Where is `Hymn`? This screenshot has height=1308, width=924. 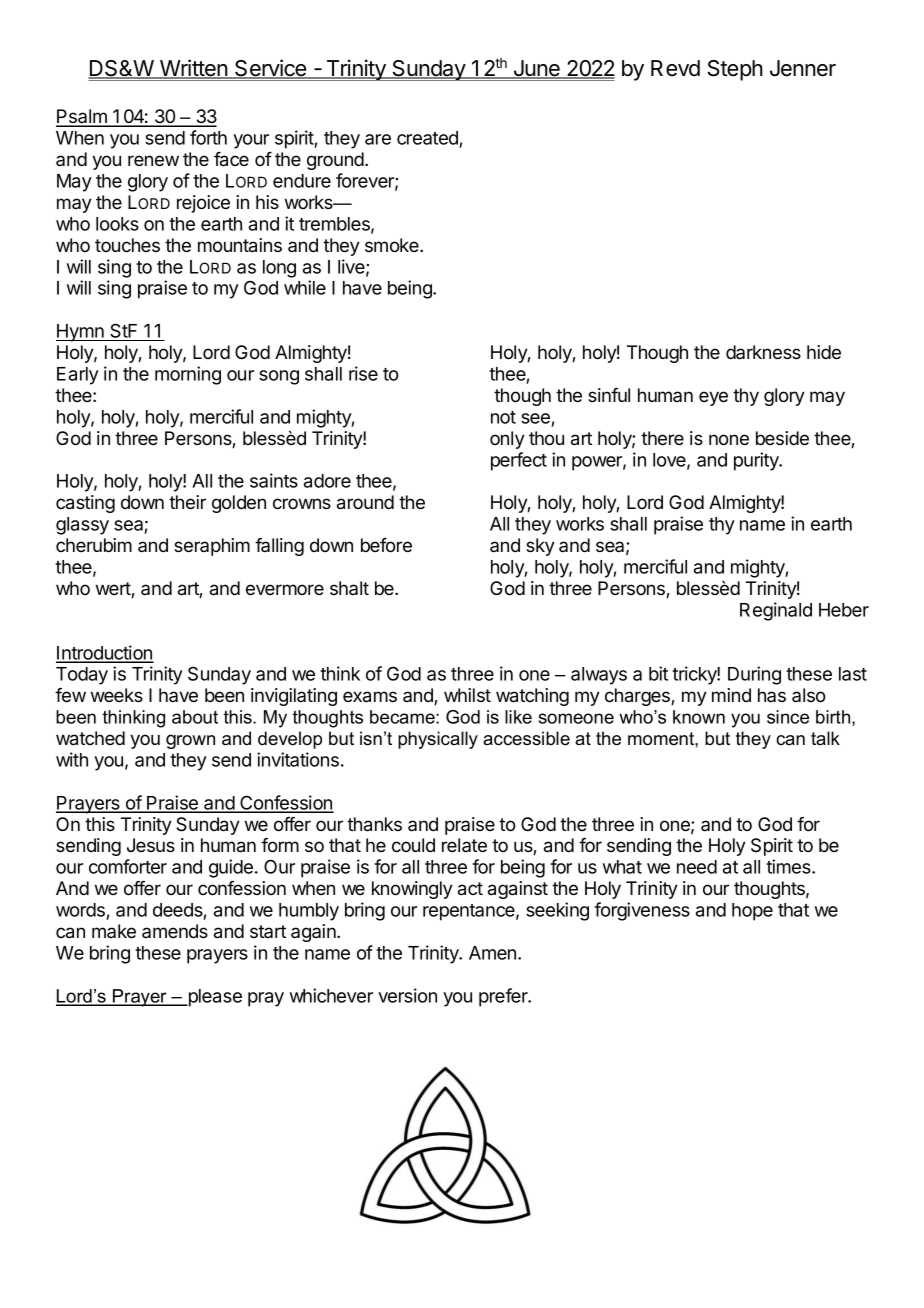 Hymn is located at coordinates (81, 333).
